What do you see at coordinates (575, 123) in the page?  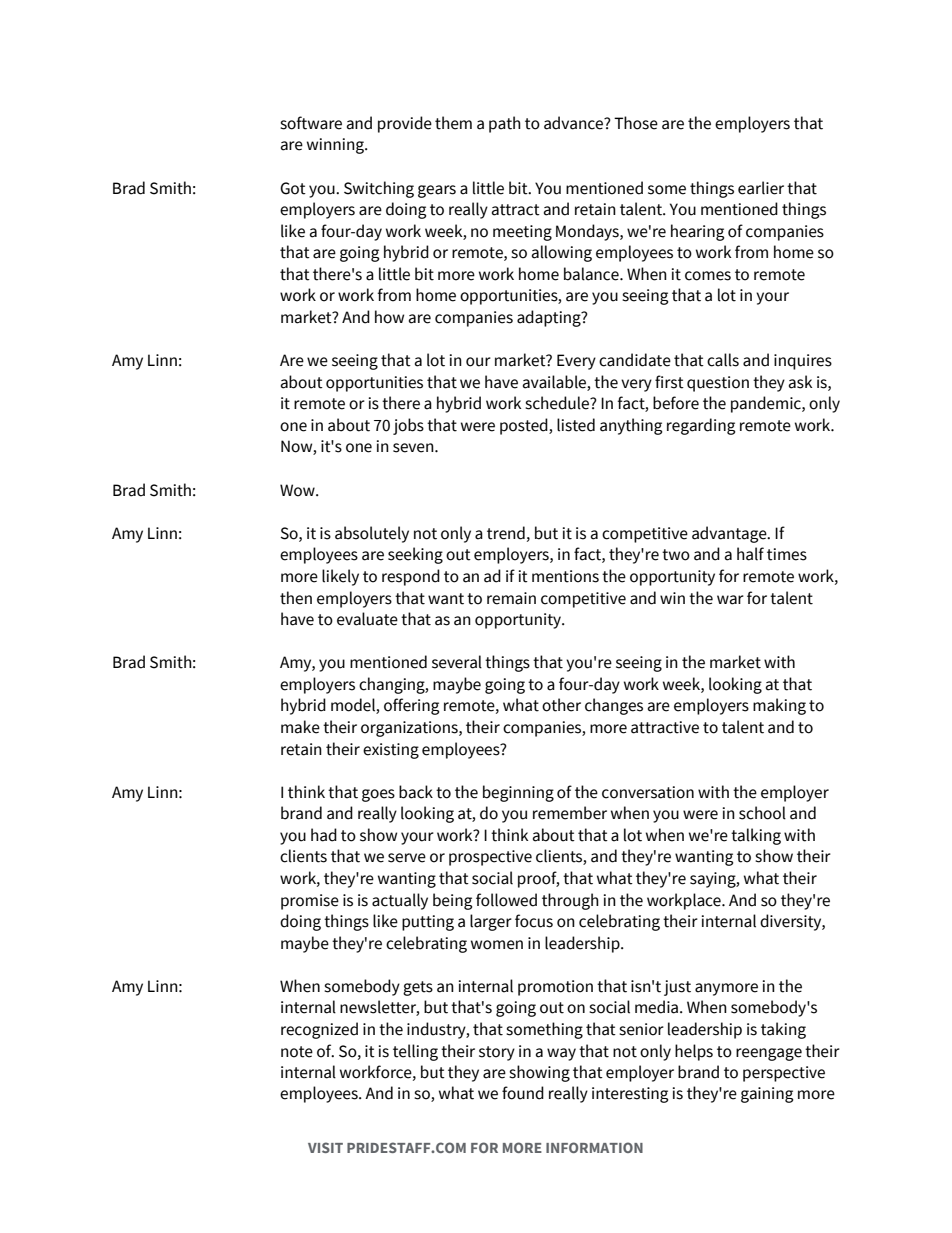 I see `advance` at bounding box center [575, 123].
